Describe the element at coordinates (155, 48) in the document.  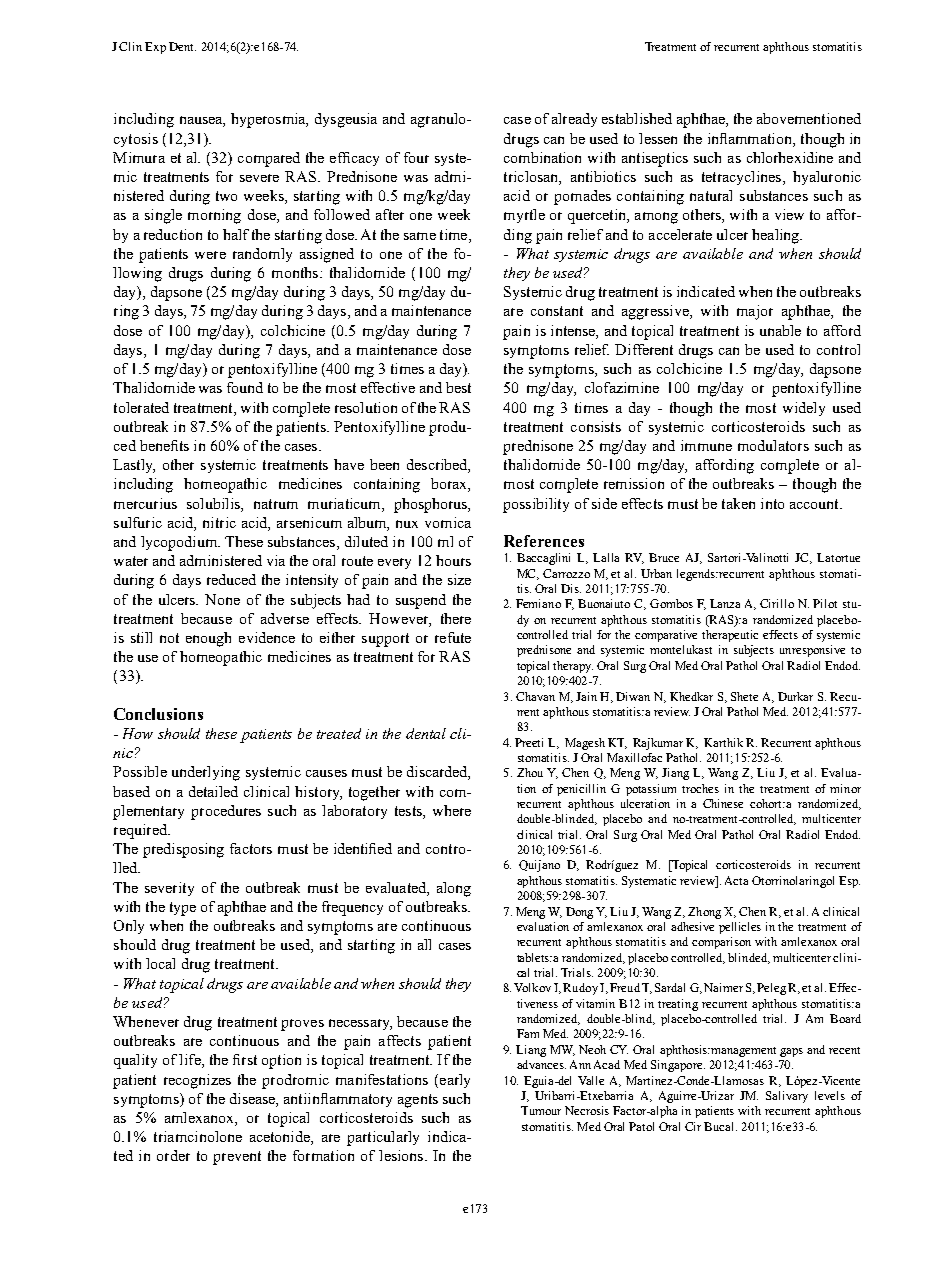
I see `Exp` at that location.
